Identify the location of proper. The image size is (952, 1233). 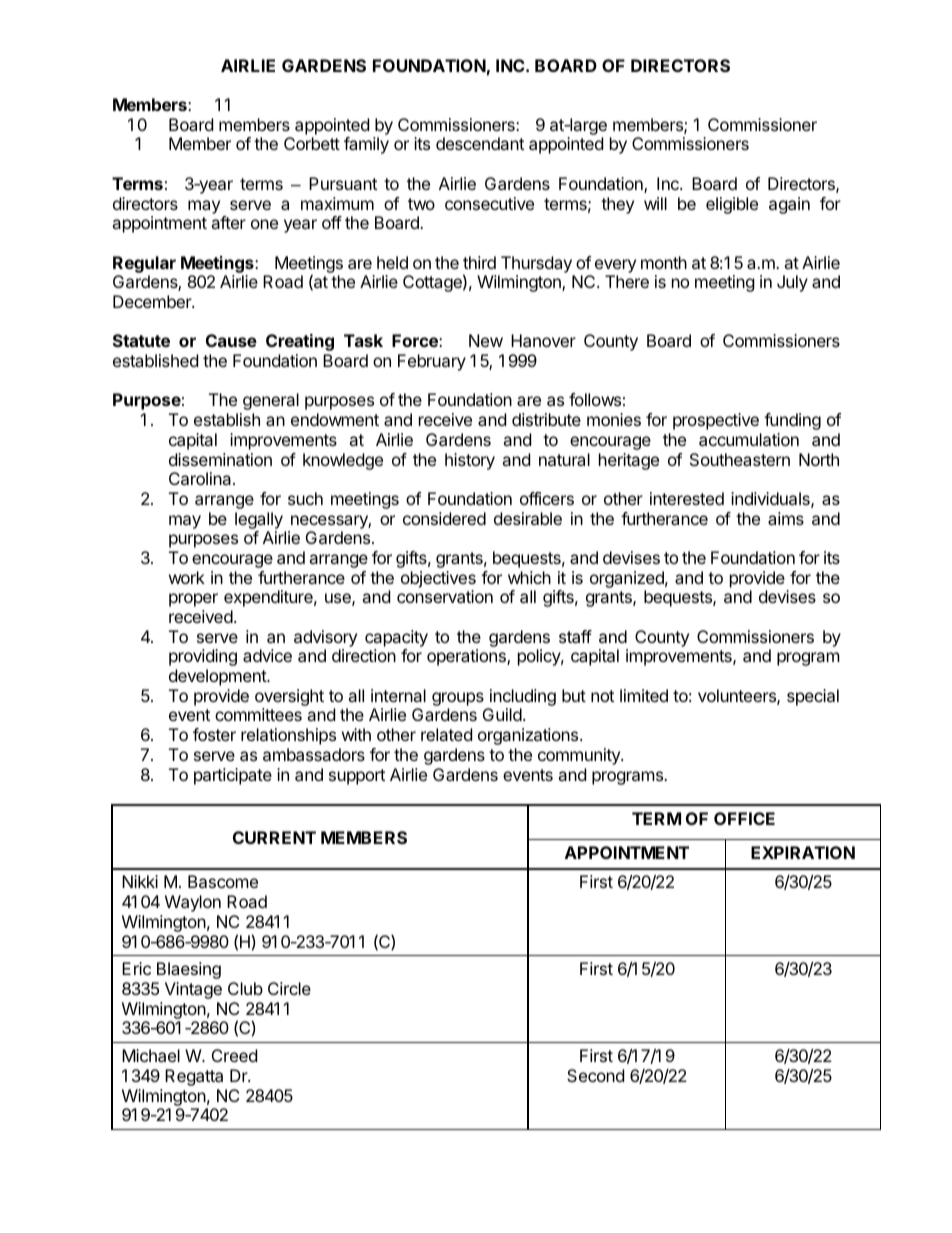
(193, 600).
